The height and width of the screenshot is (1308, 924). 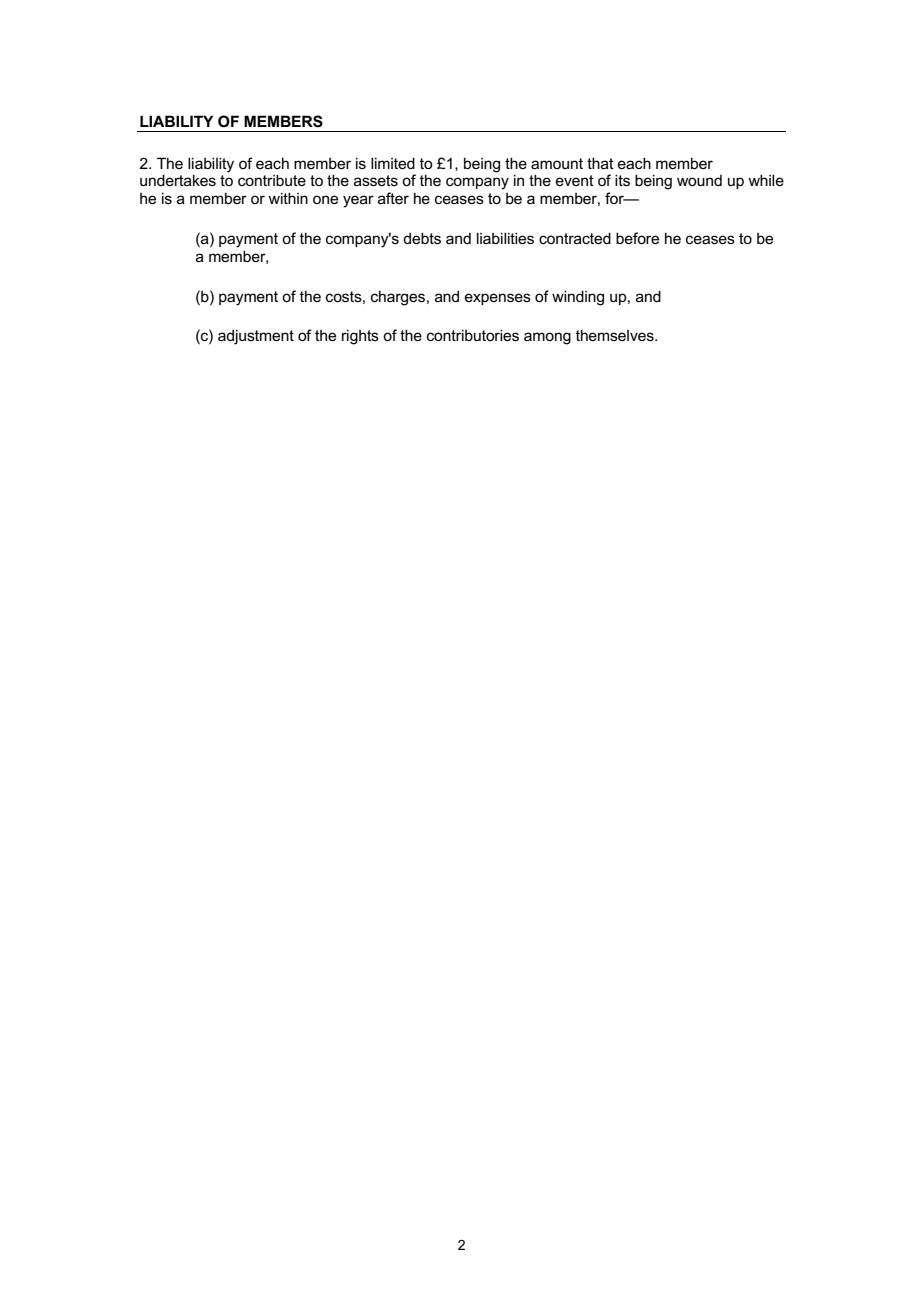 What do you see at coordinates (547, 338) in the screenshot?
I see `among` at bounding box center [547, 338].
